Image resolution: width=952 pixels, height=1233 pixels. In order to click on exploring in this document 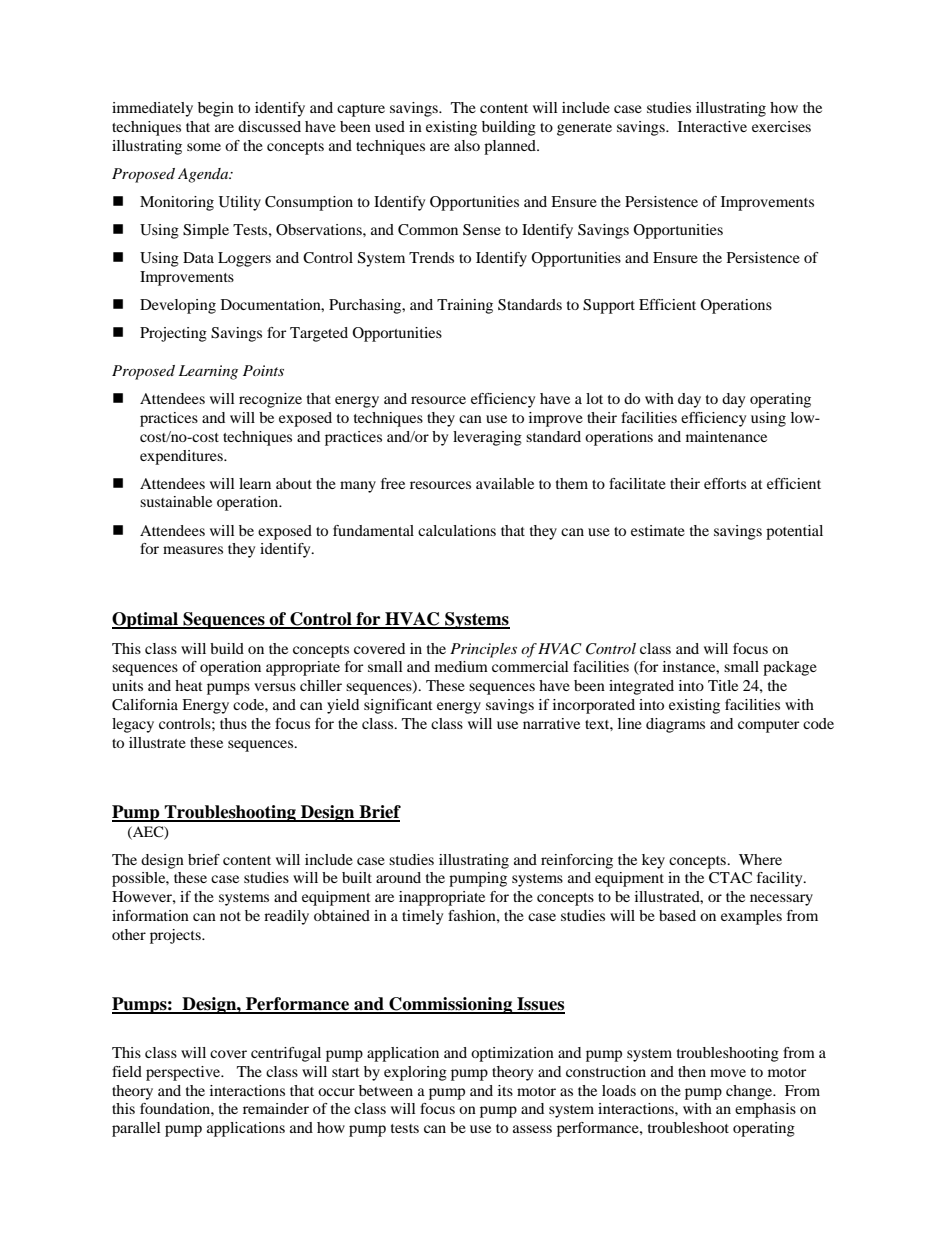, I will do `click(415, 1073)`.
